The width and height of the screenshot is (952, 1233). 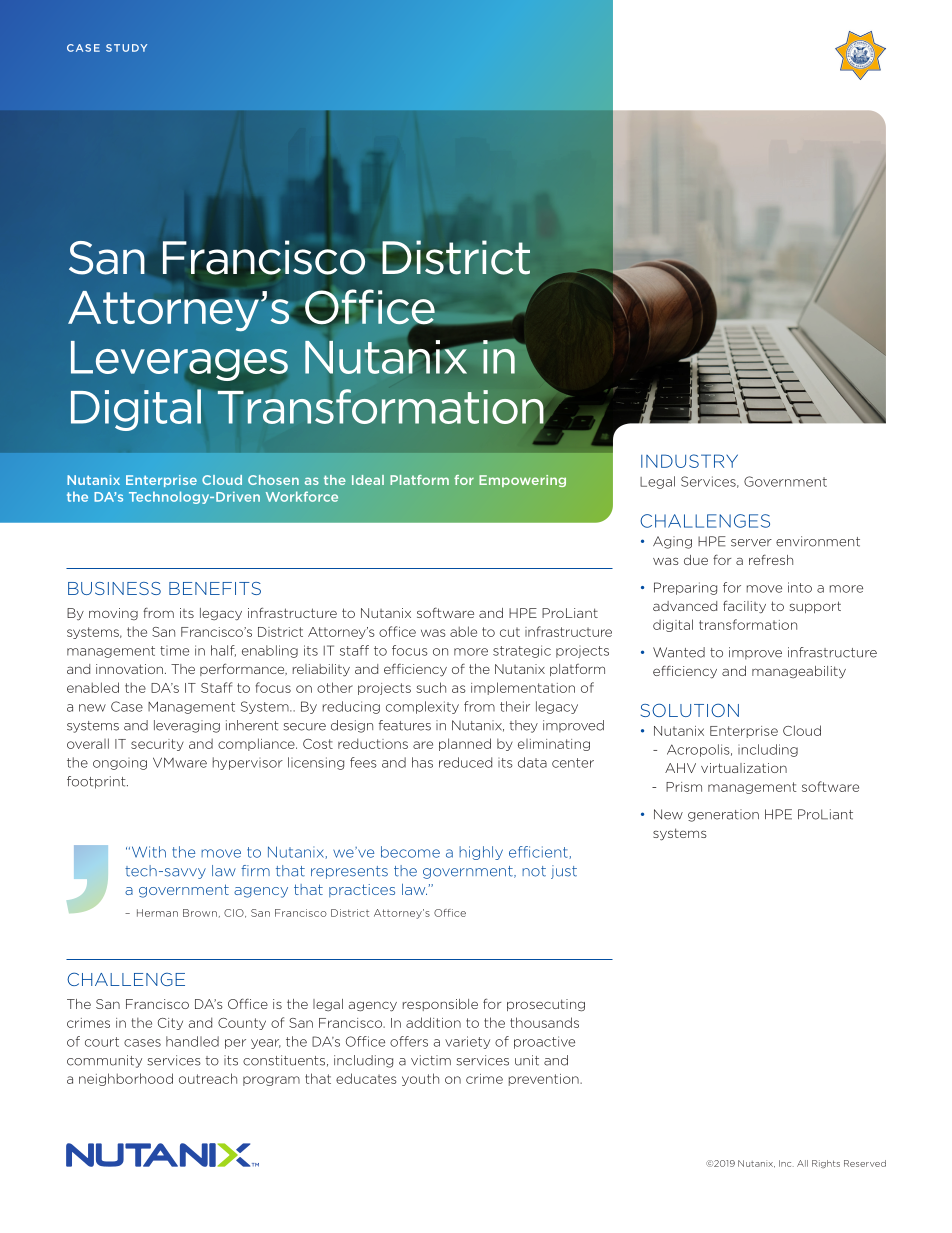 What do you see at coordinates (208, 1078) in the screenshot?
I see `outreach` at bounding box center [208, 1078].
